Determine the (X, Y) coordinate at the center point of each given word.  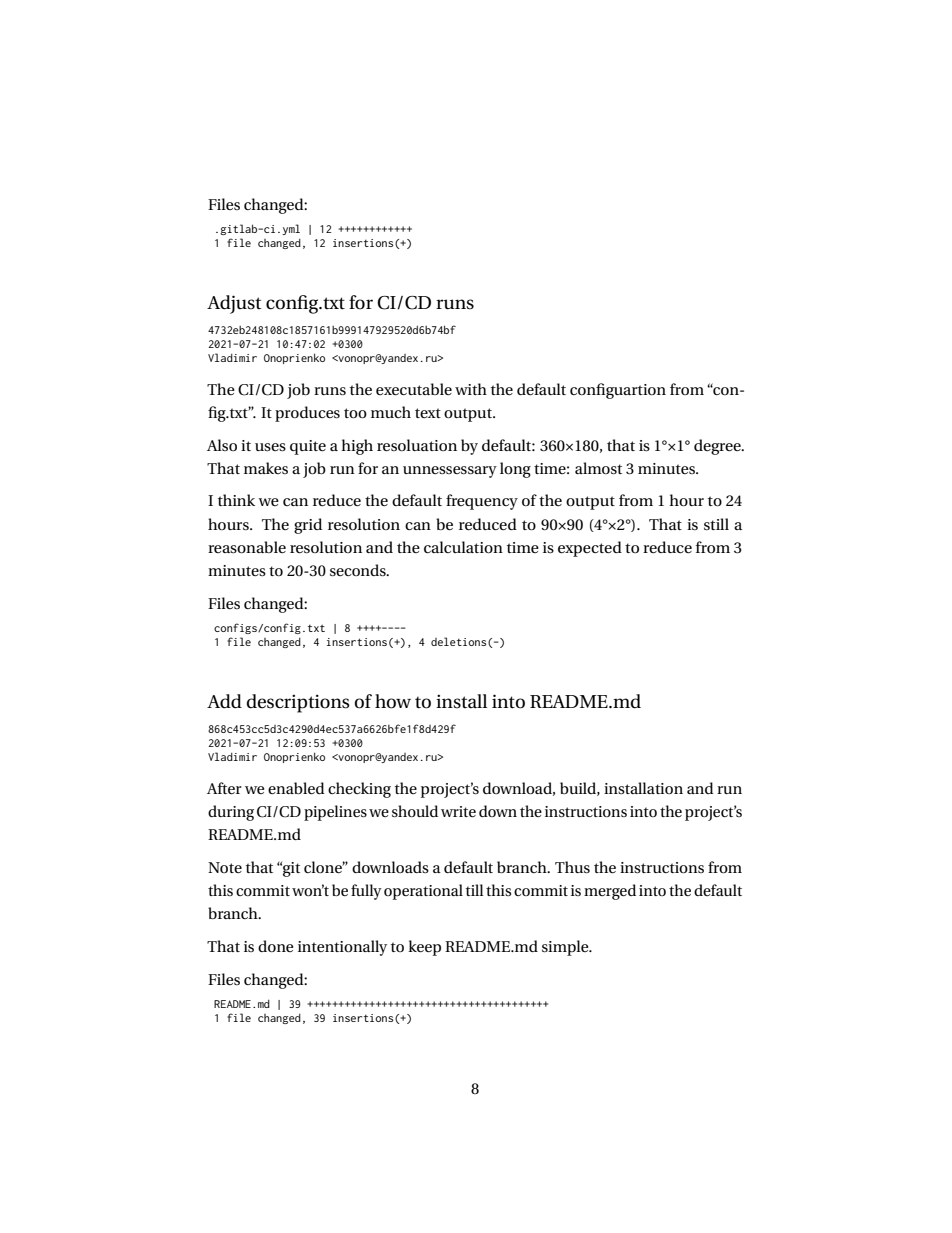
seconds (359, 570)
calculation (463, 547)
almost (598, 468)
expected (590, 549)
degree (718, 447)
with (471, 389)
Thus (572, 867)
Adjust (234, 304)
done (275, 946)
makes (266, 468)
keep (424, 948)
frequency (482, 502)
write (458, 811)
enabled (296, 788)
